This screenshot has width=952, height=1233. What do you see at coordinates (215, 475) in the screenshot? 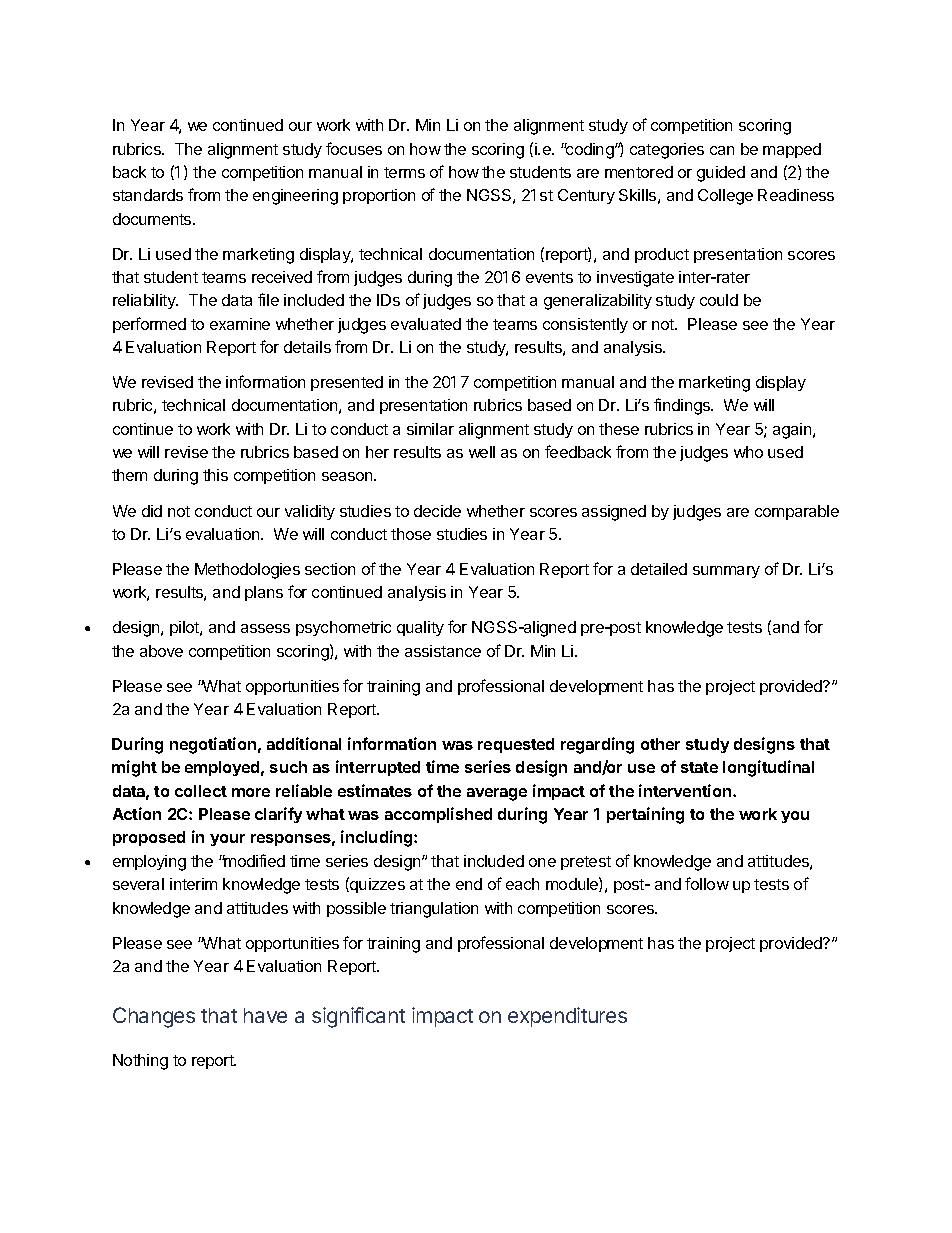
I see `this` at bounding box center [215, 475].
